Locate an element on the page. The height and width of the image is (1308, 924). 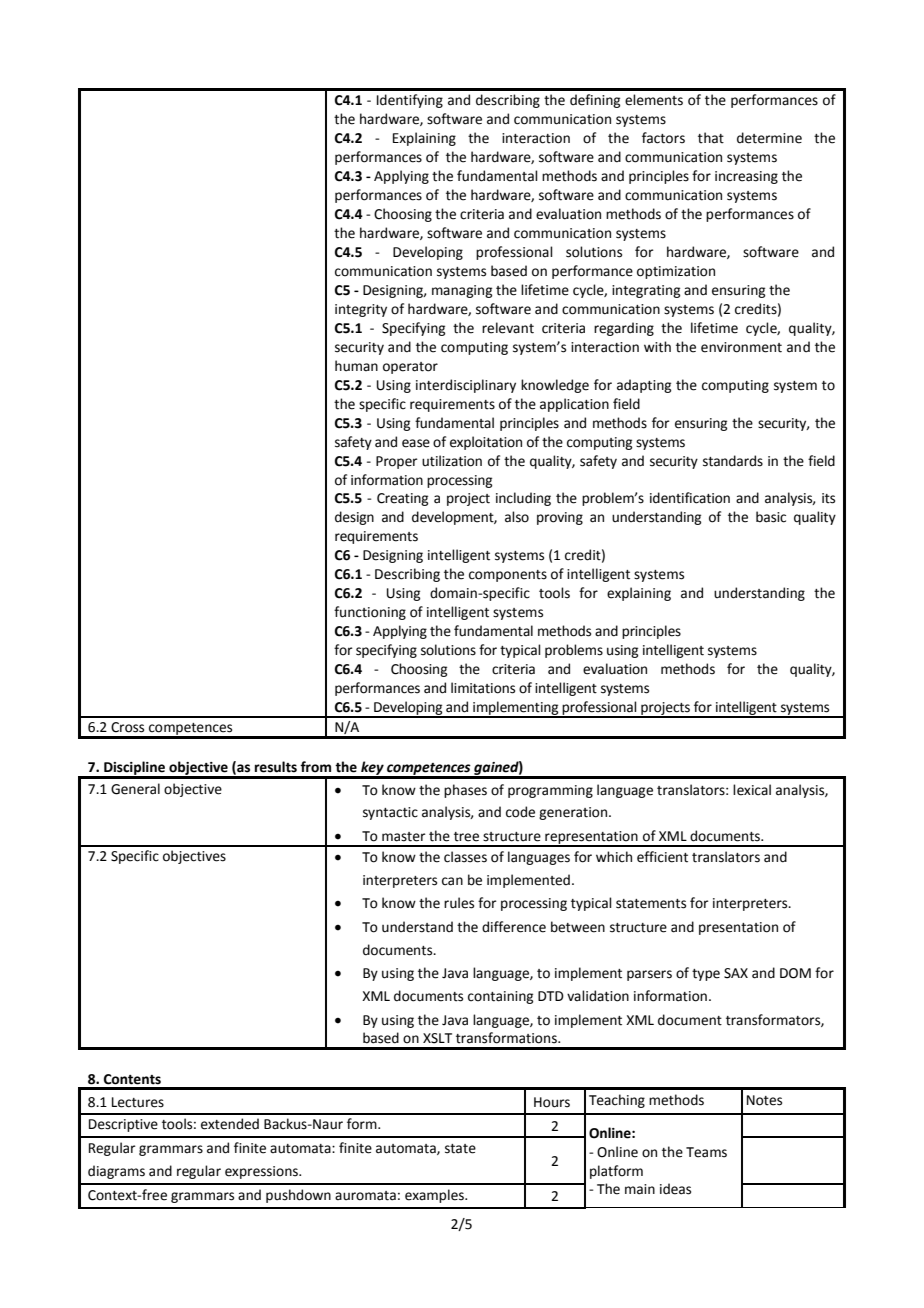
defining is located at coordinates (595, 101).
